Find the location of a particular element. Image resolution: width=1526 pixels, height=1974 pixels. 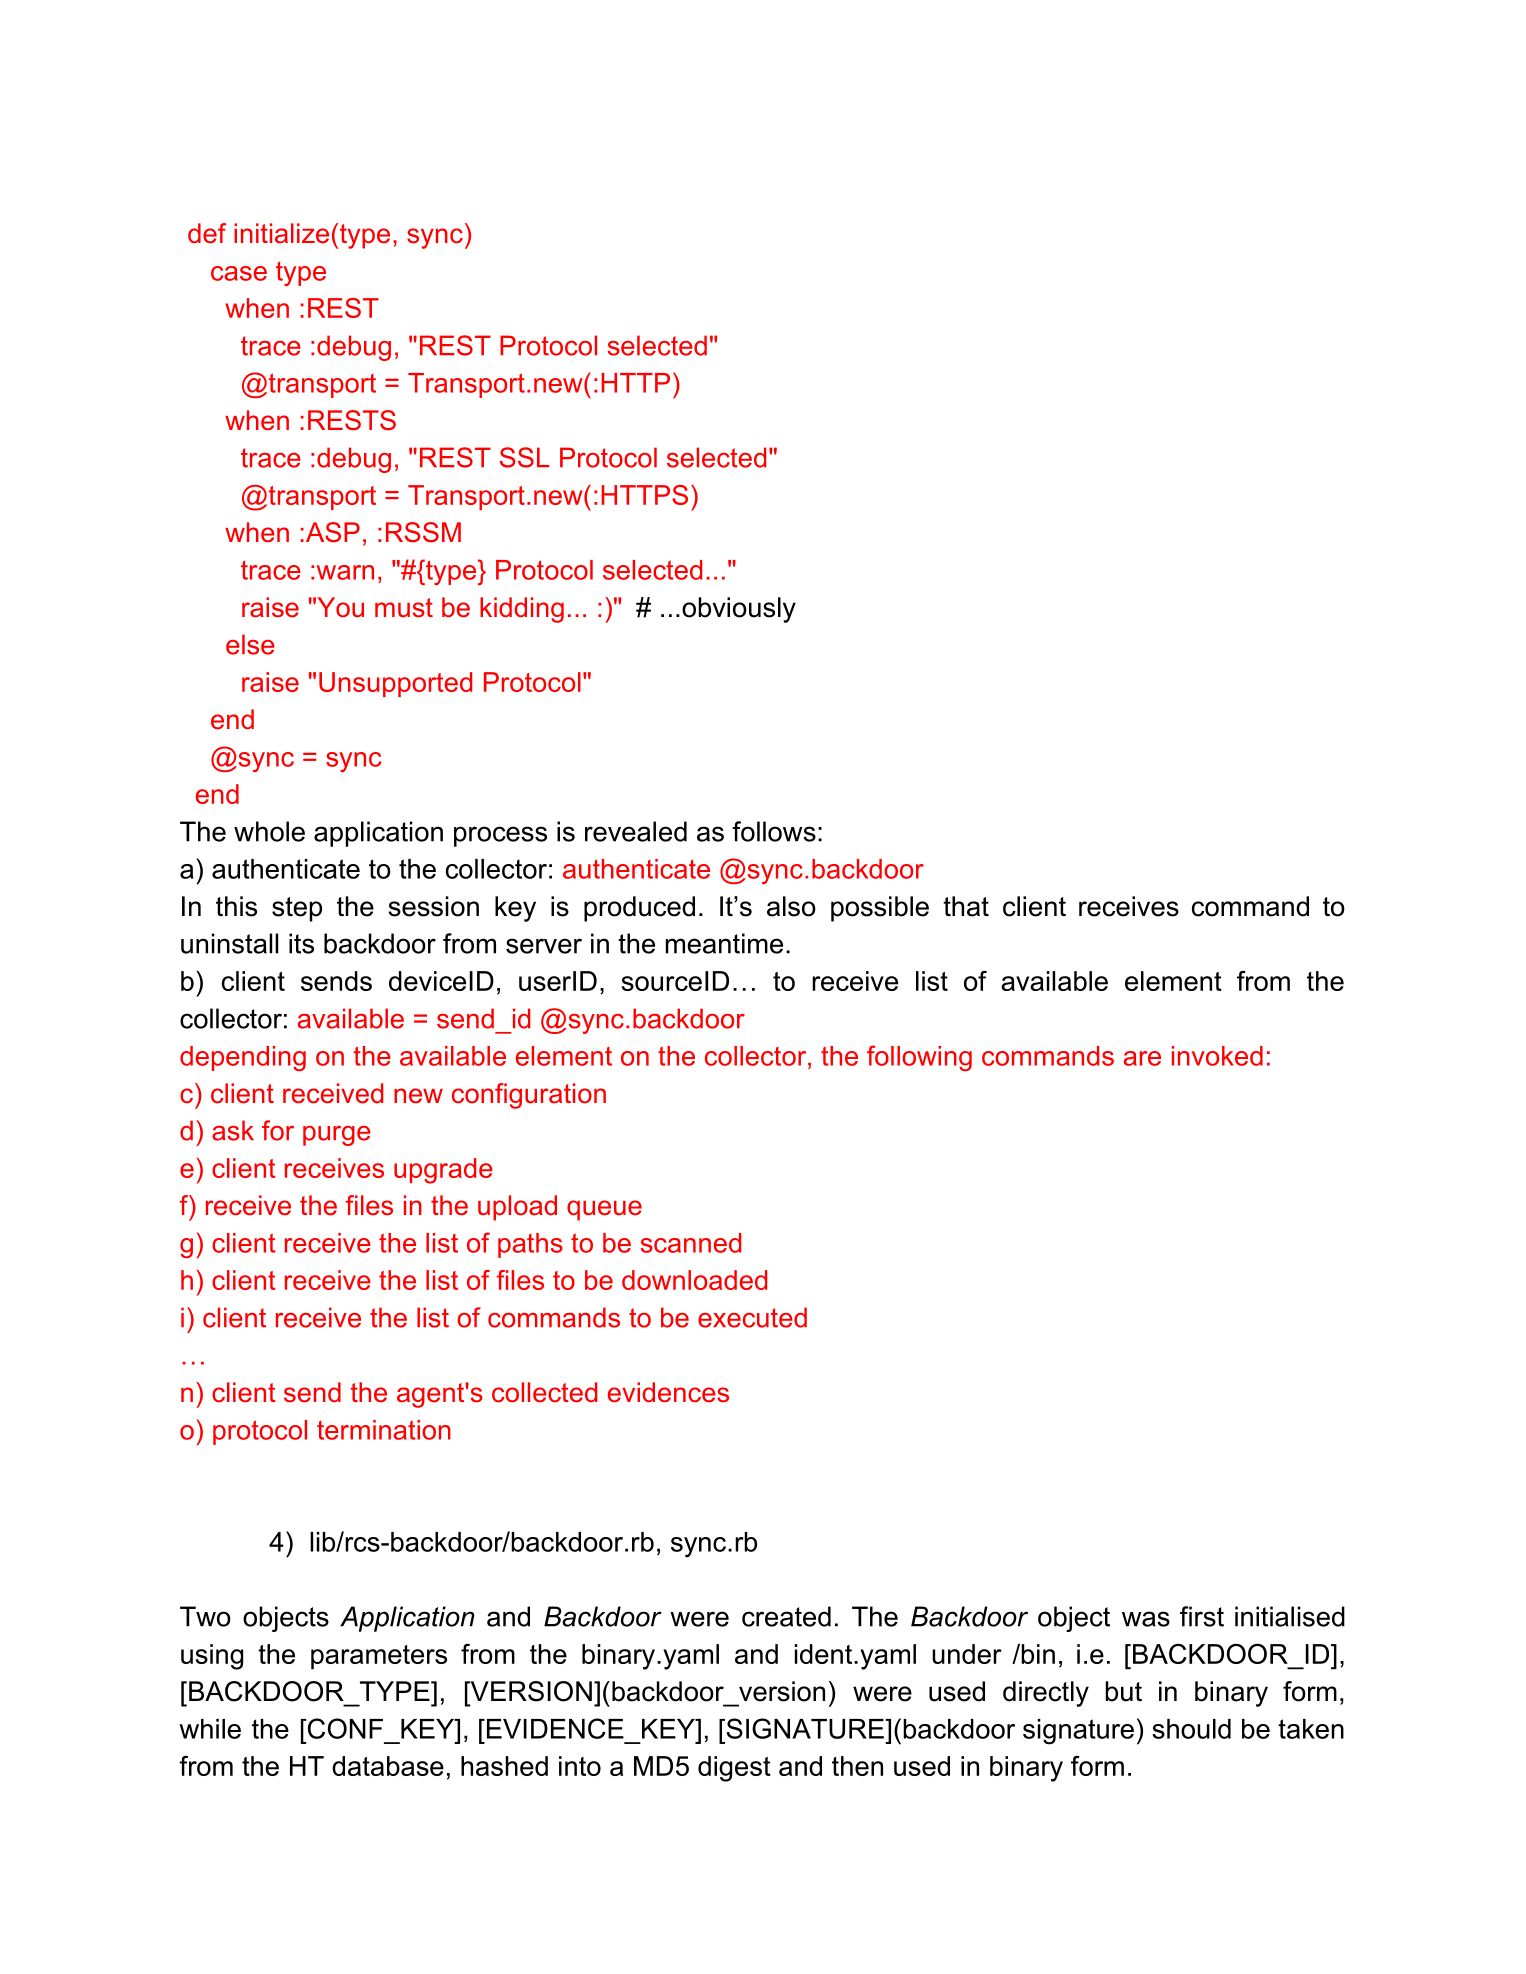

case is located at coordinates (239, 273).
